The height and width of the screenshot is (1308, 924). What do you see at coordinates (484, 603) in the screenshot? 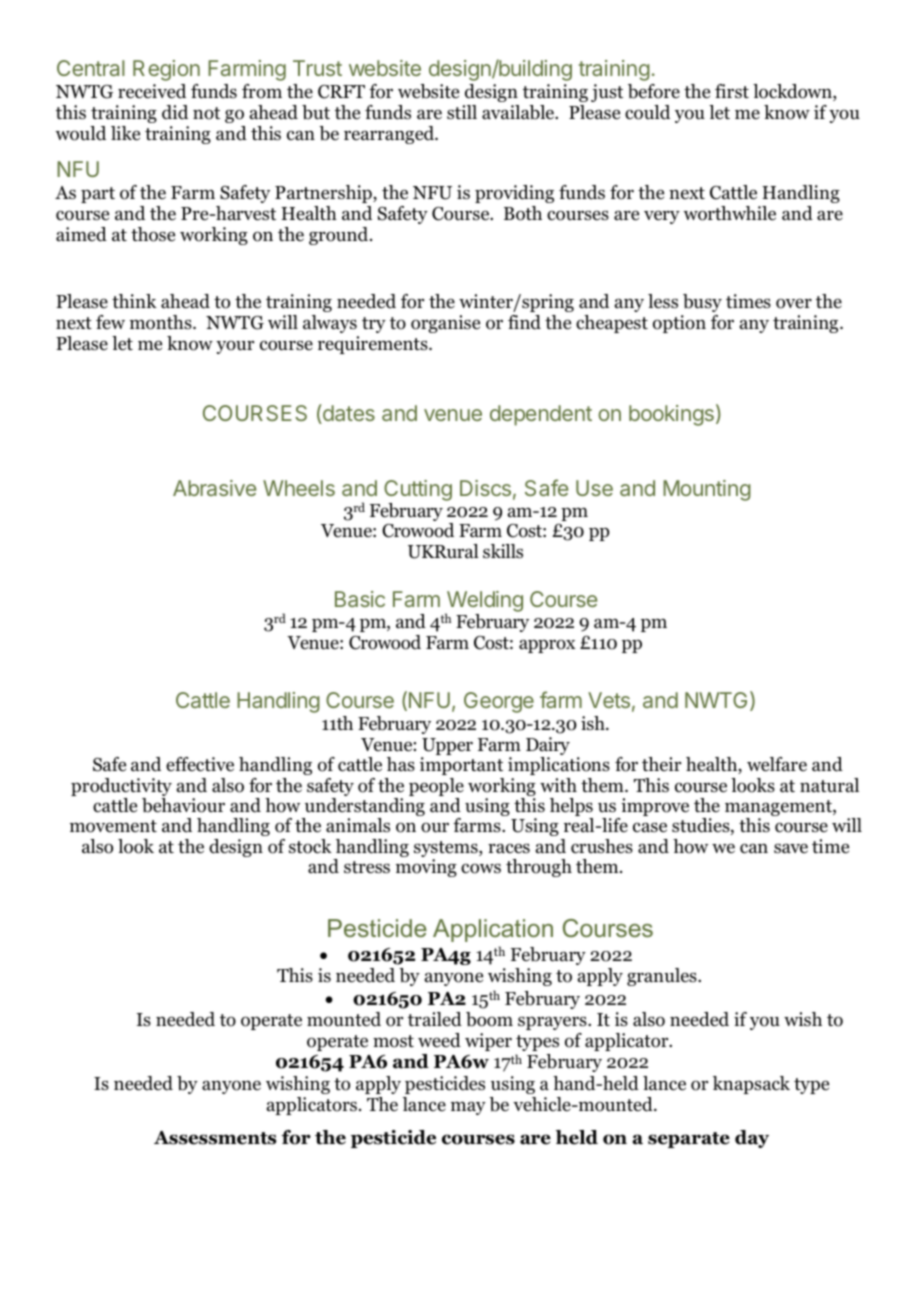
I see `Welding` at bounding box center [484, 603].
